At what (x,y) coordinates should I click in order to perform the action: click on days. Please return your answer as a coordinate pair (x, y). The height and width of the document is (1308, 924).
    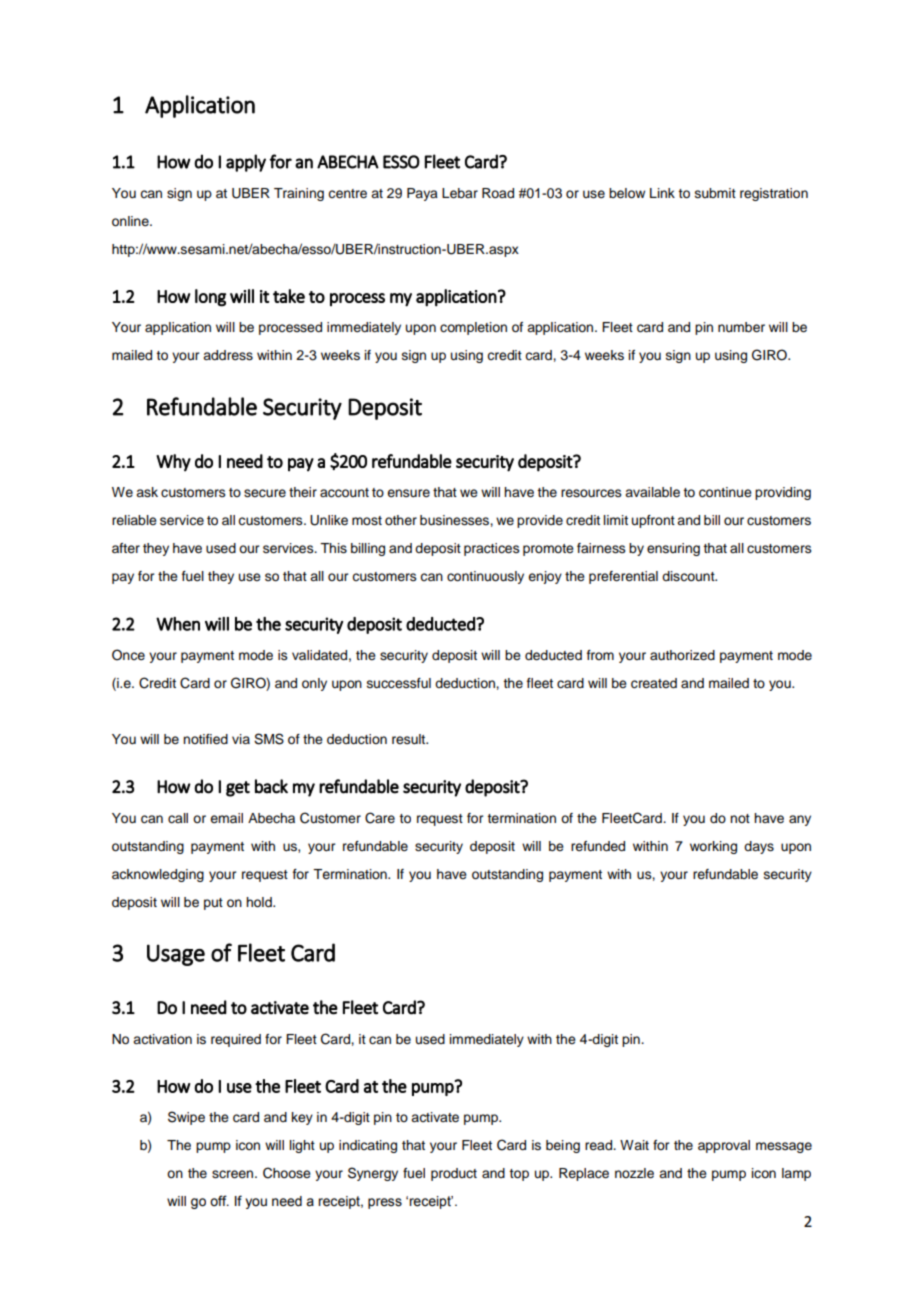
    Looking at the image, I should click on (759, 847).
